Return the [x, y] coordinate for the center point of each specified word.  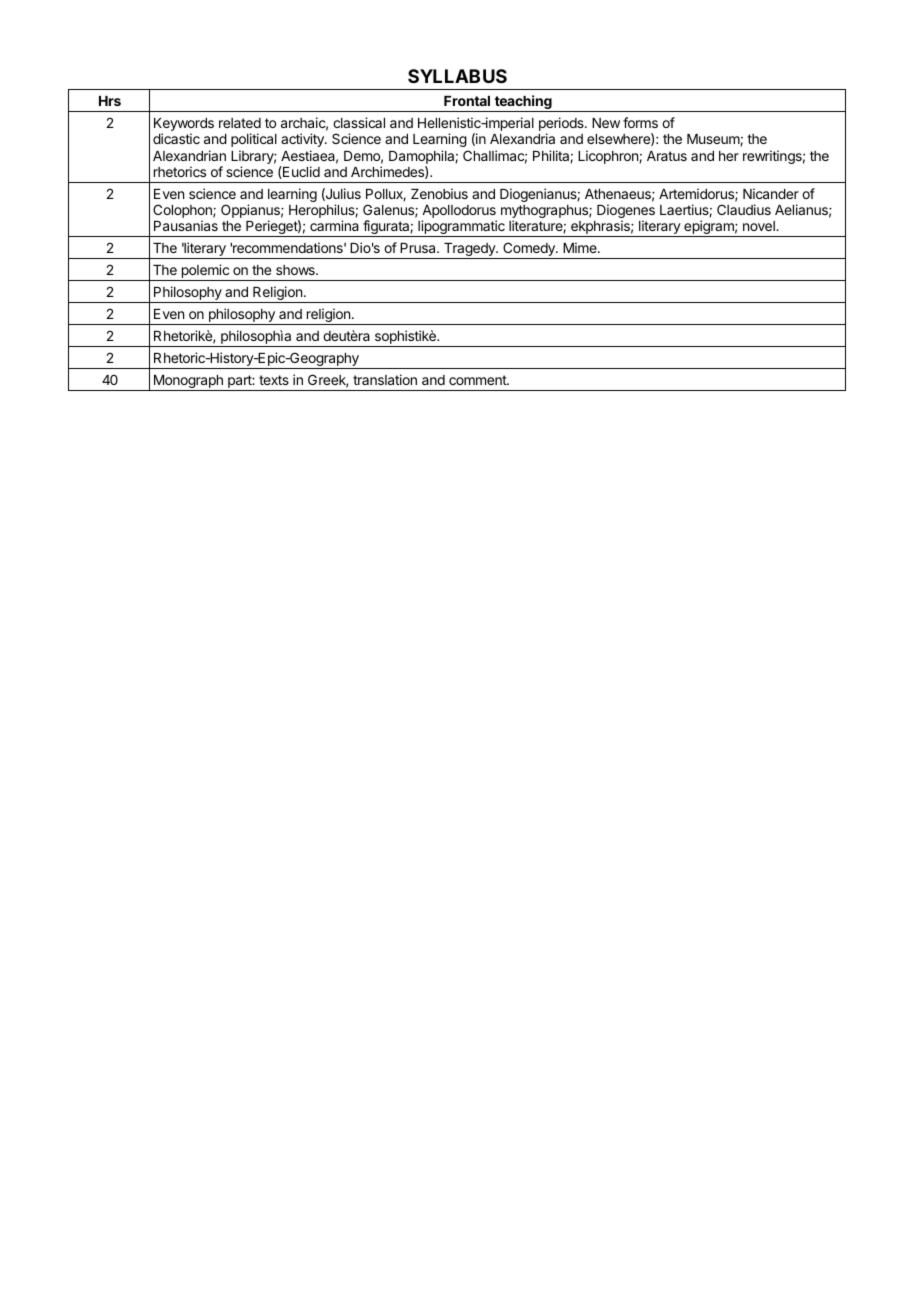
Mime [581, 247]
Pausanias [186, 225]
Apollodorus [459, 213]
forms [640, 122]
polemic [205, 272]
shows [296, 270]
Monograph [188, 383]
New [606, 123]
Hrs [110, 101]
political [254, 140]
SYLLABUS [457, 76]
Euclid [300, 172]
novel [760, 226]
